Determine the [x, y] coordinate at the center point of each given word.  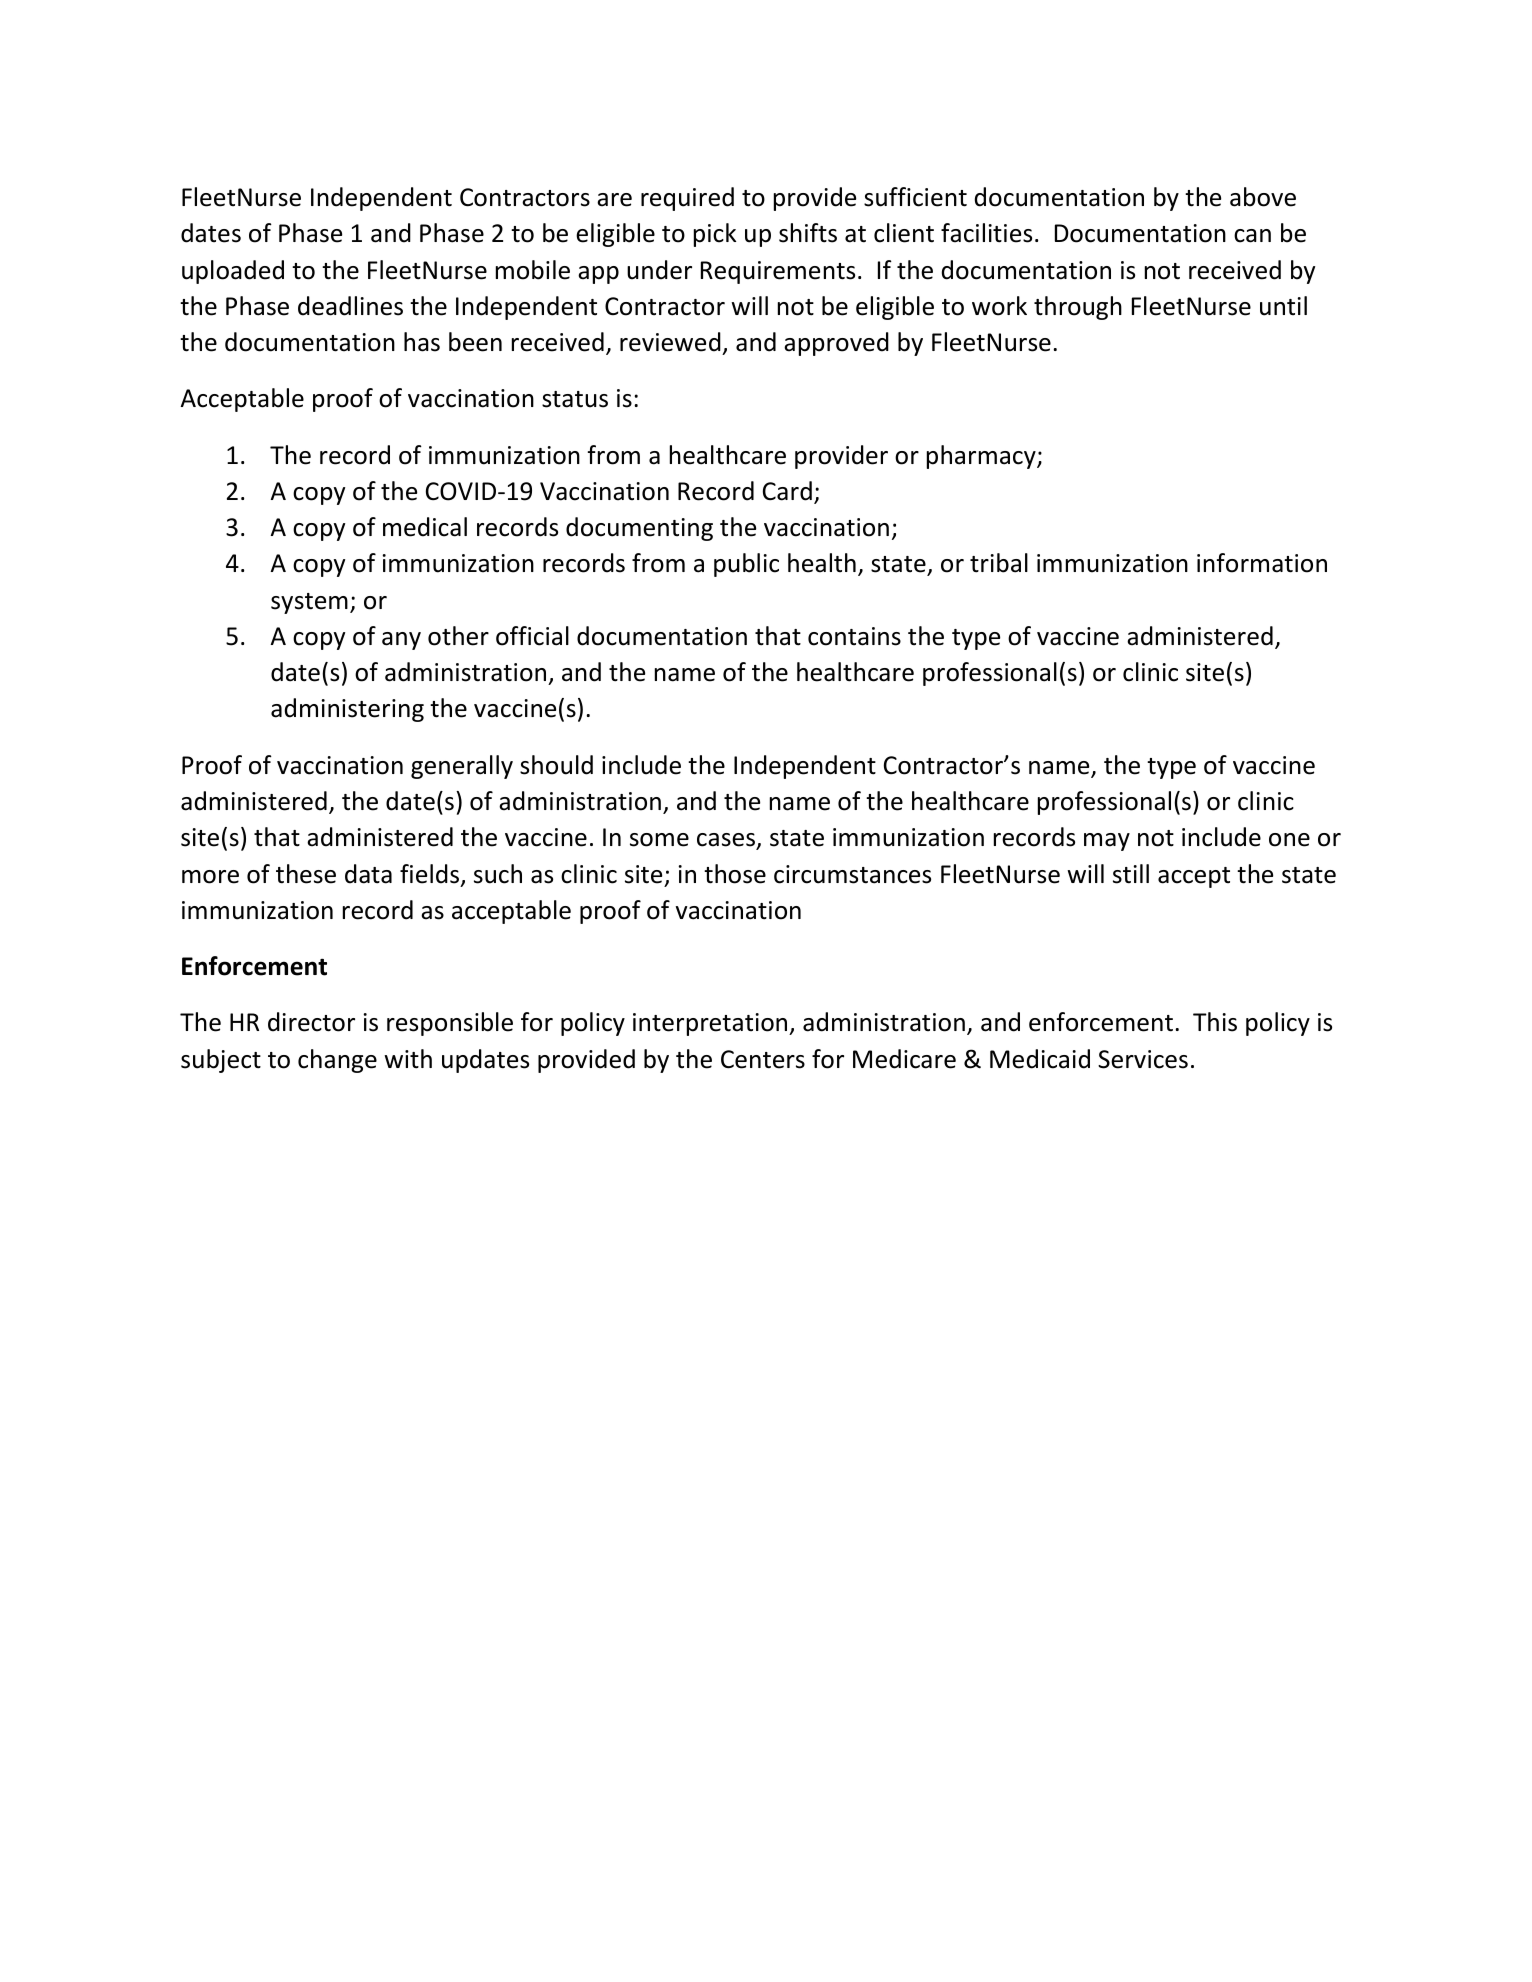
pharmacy [982, 457]
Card [787, 491]
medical [425, 527]
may [1107, 842]
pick [715, 235]
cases [727, 841]
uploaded [233, 272]
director [311, 1022]
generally [462, 767]
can [1252, 236]
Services [1143, 1059]
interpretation [711, 1024]
